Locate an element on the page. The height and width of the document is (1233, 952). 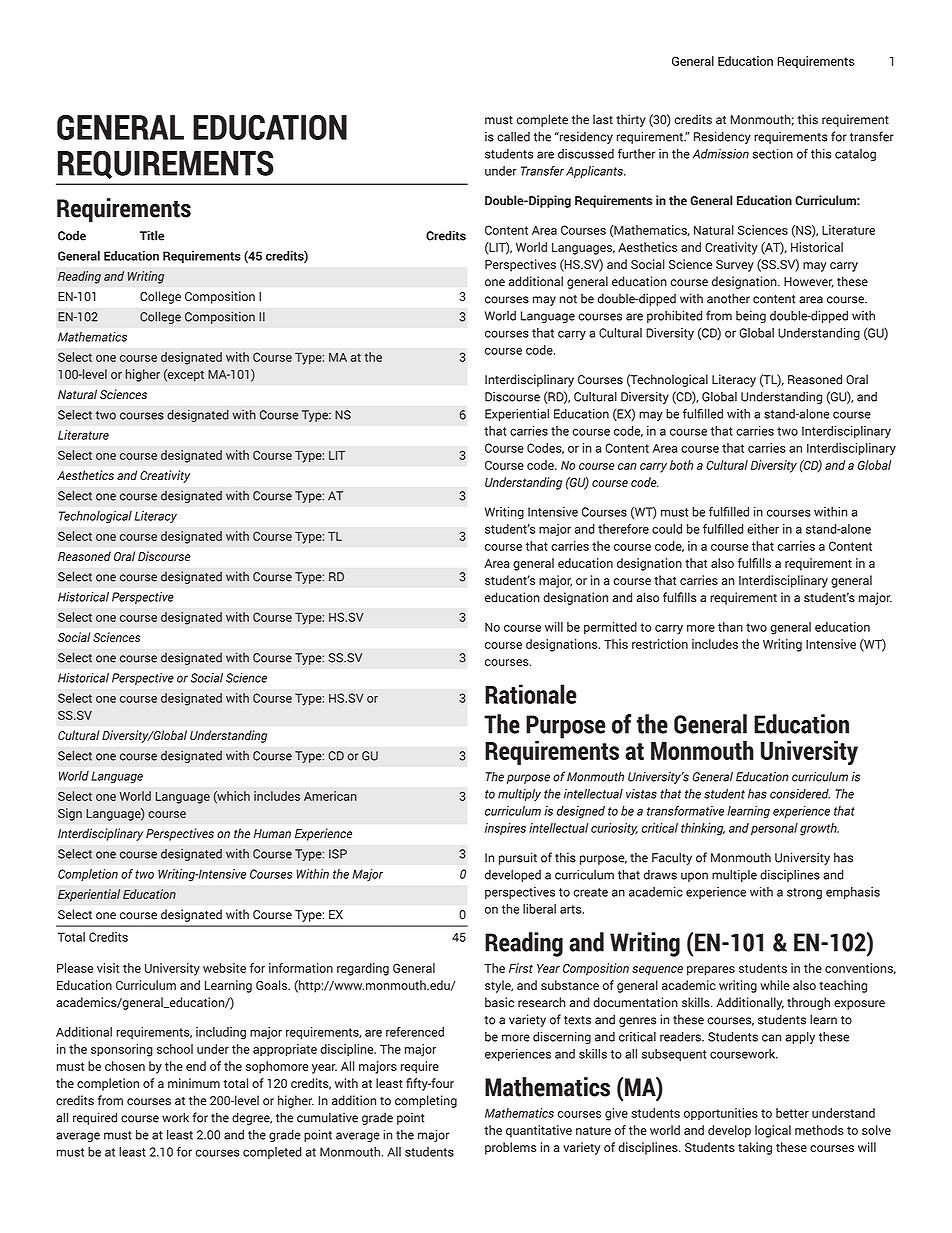
strong is located at coordinates (804, 893).
